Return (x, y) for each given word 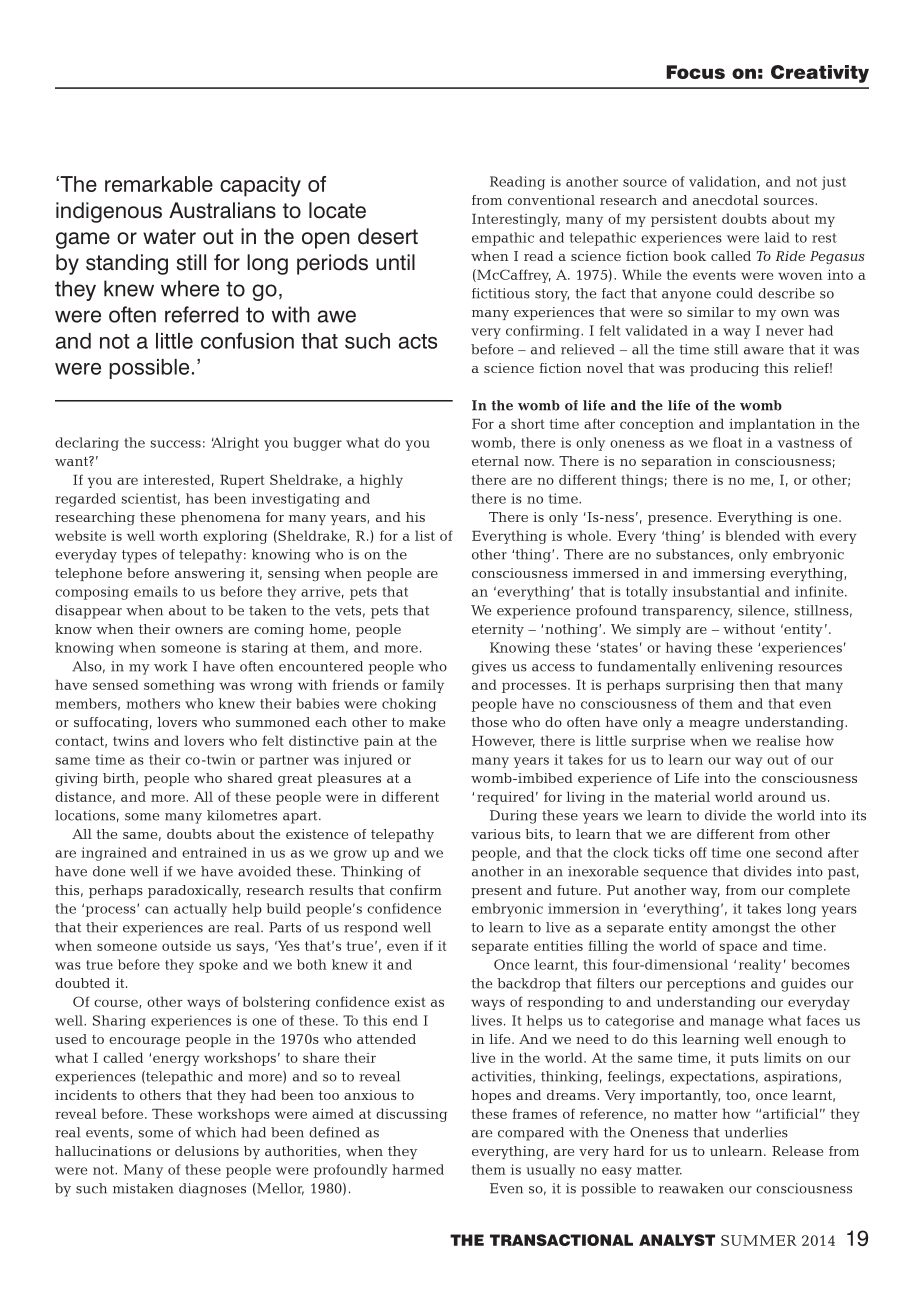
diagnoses (212, 1190)
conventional (551, 200)
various (496, 834)
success (176, 444)
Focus (695, 72)
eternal (495, 461)
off (698, 852)
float (727, 442)
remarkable (159, 184)
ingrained (114, 854)
